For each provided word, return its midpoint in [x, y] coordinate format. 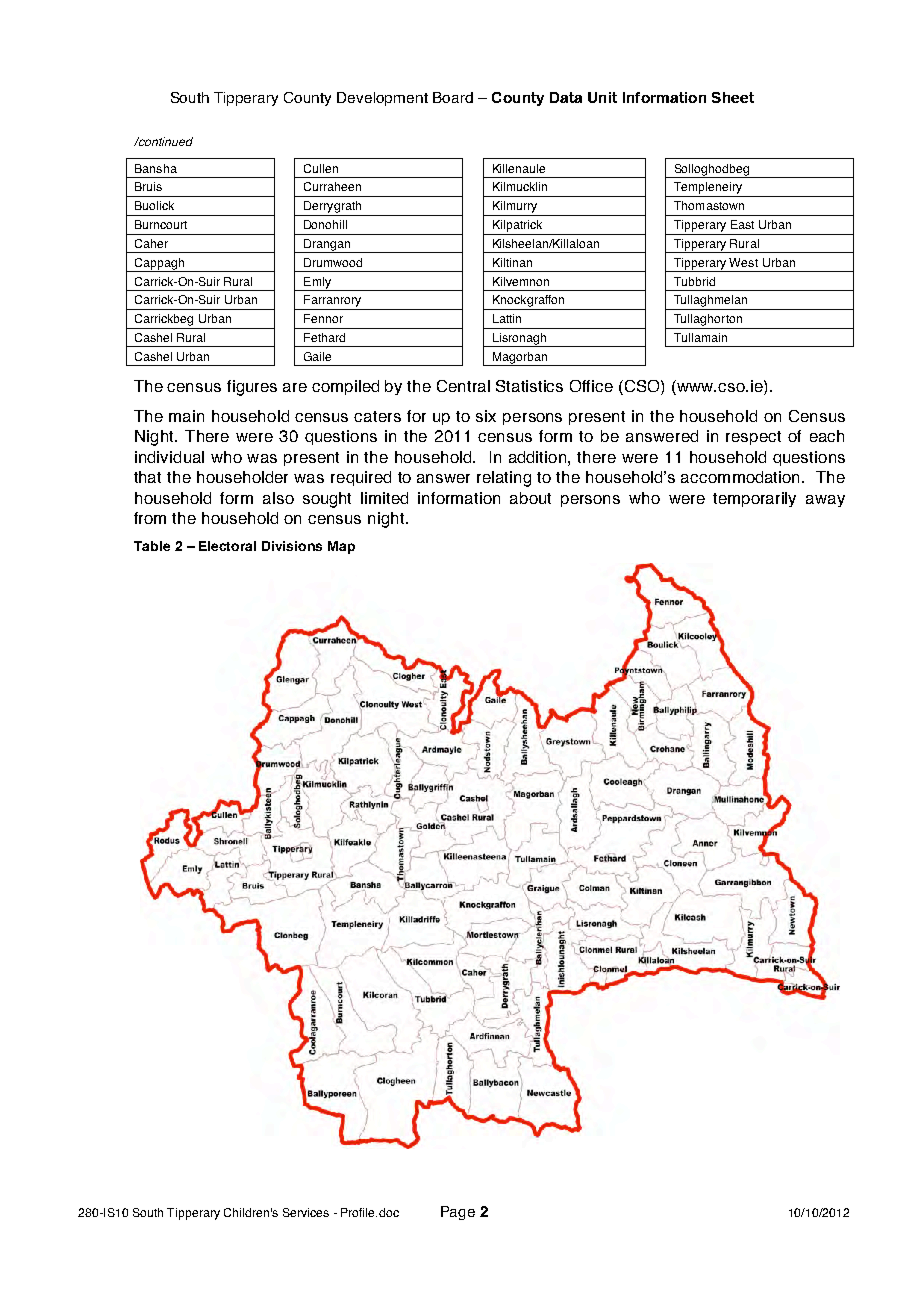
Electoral [227, 546]
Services [306, 1212]
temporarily [754, 499]
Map [341, 547]
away [825, 501]
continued [164, 141]
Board [453, 97]
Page [458, 1213]
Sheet [733, 97]
